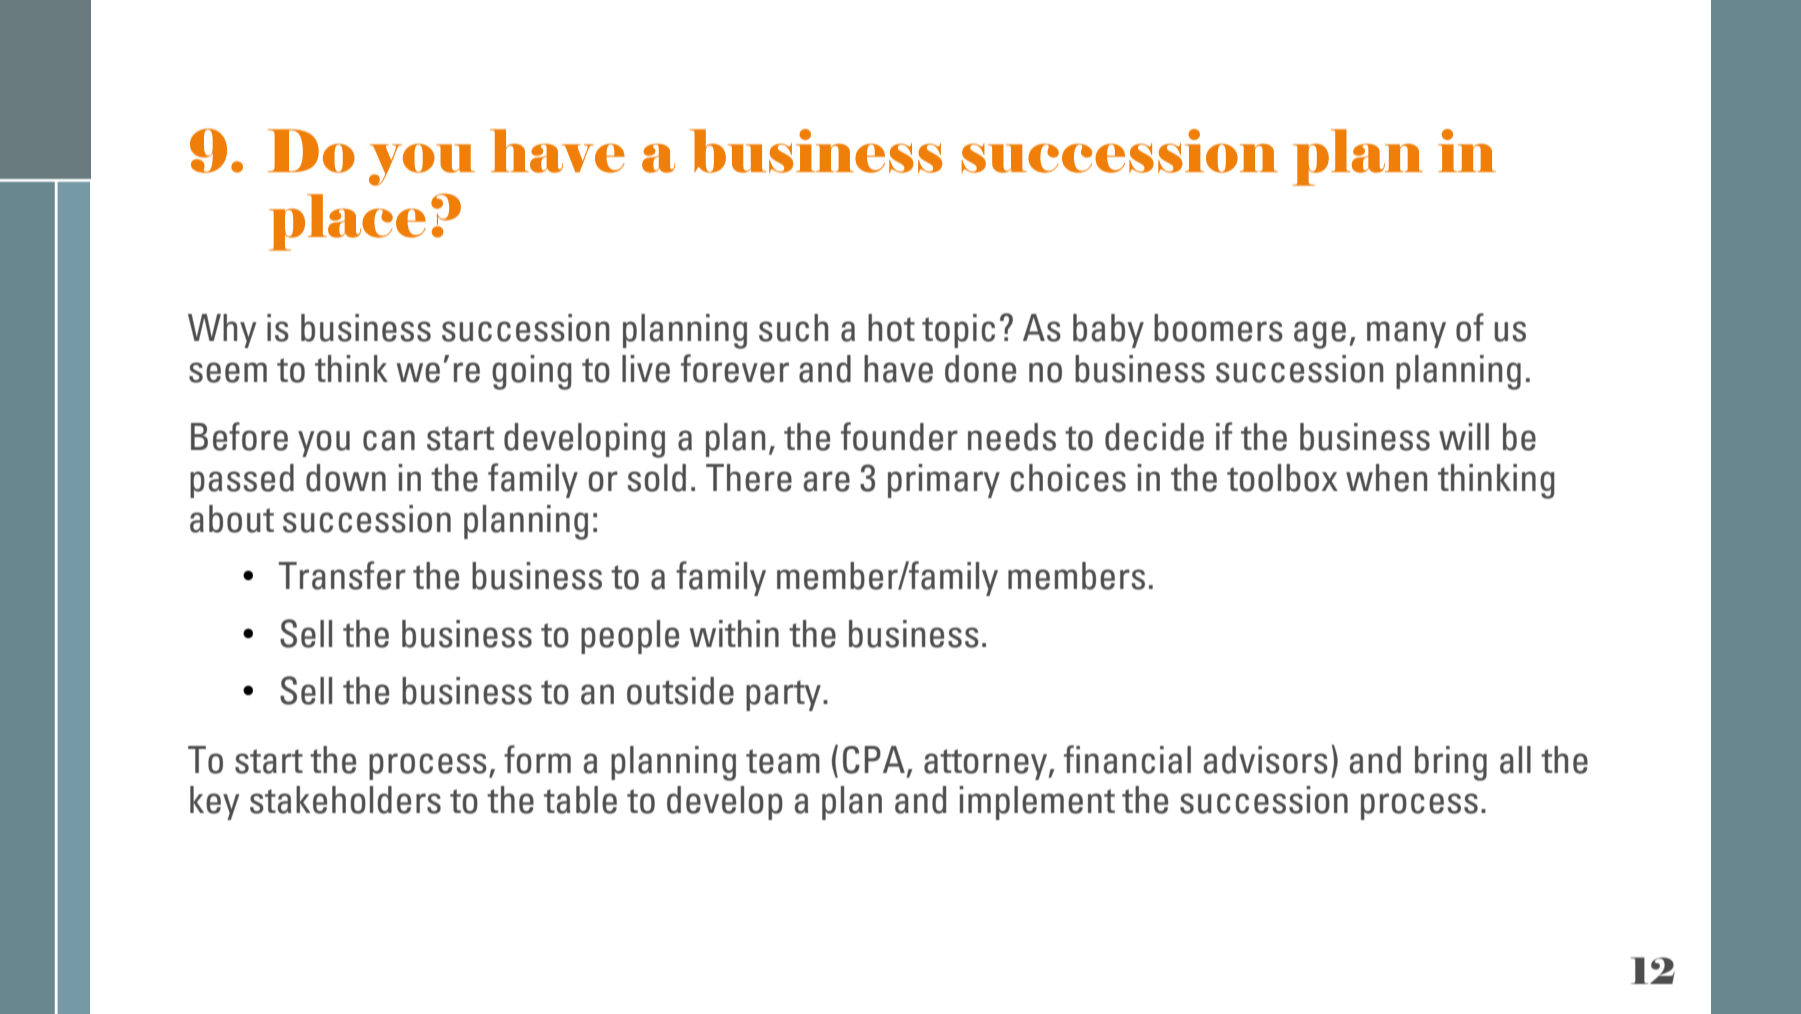 The height and width of the screenshot is (1014, 1801). What do you see at coordinates (347, 222) in the screenshot?
I see `place` at bounding box center [347, 222].
